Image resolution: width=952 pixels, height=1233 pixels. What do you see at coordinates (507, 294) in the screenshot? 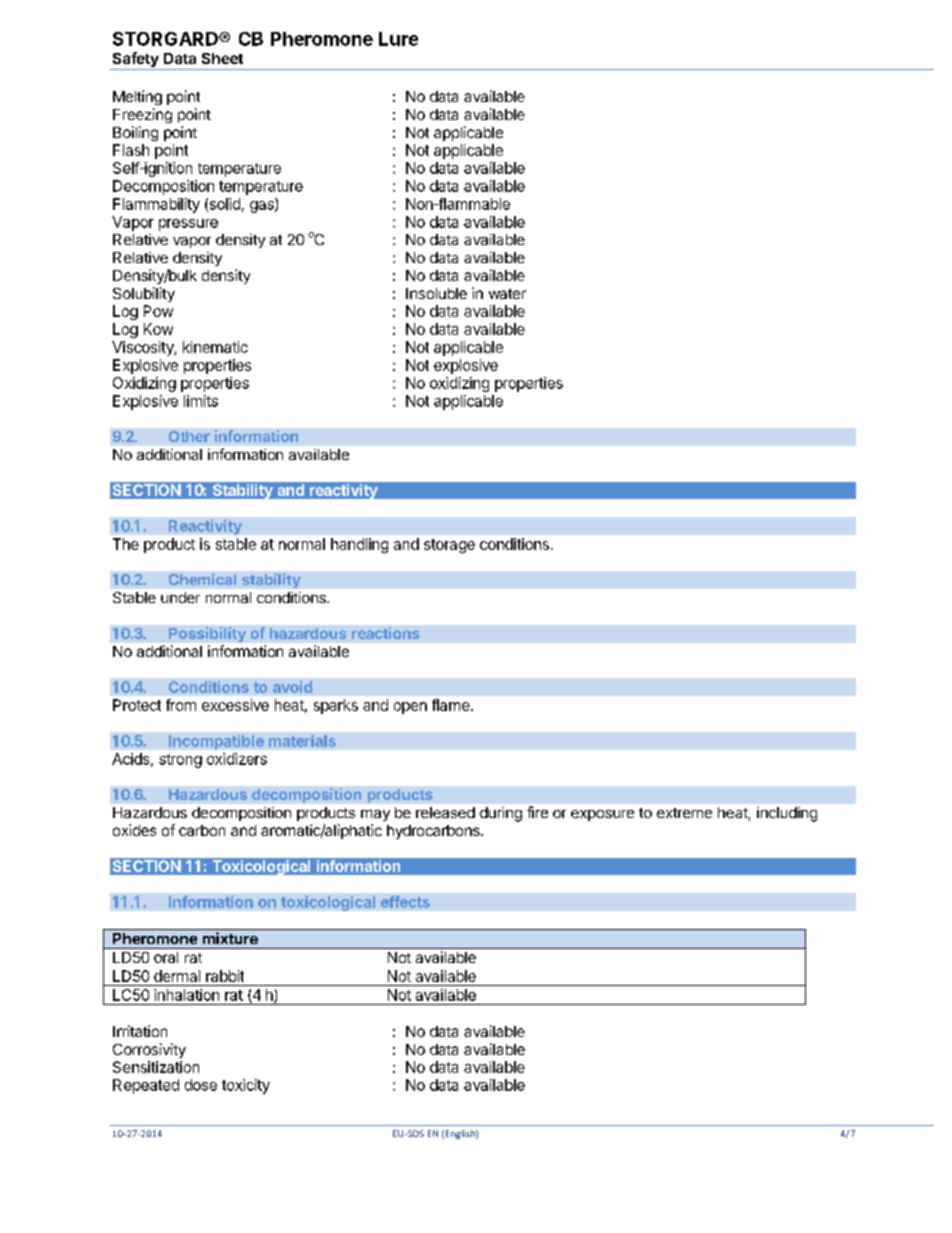
I see `water` at bounding box center [507, 294].
